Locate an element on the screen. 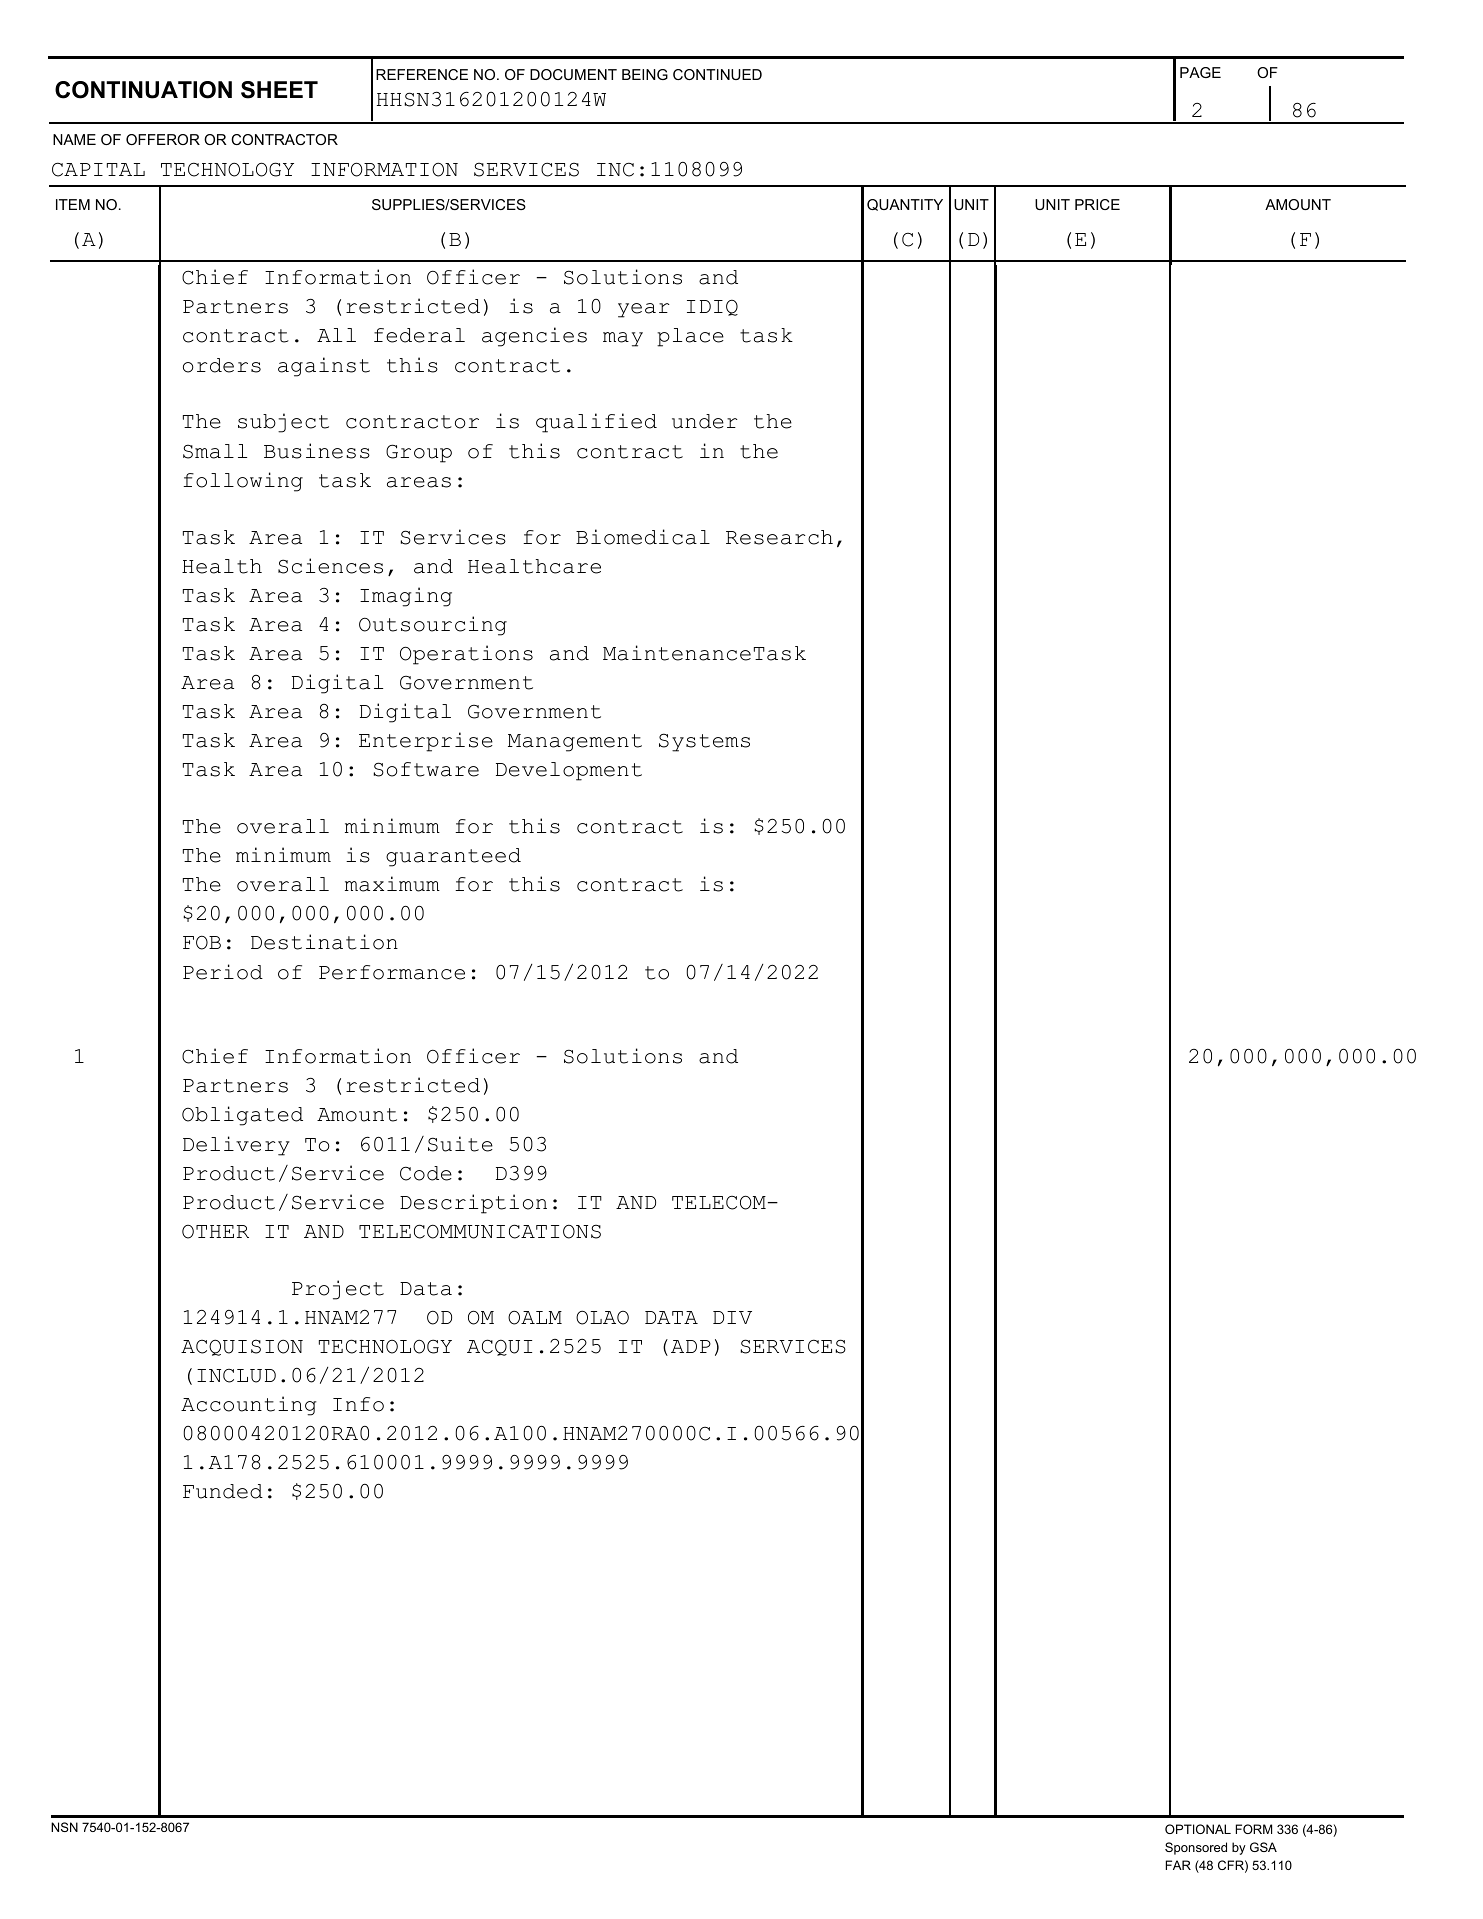  OPTIONAL is located at coordinates (1198, 1829).
